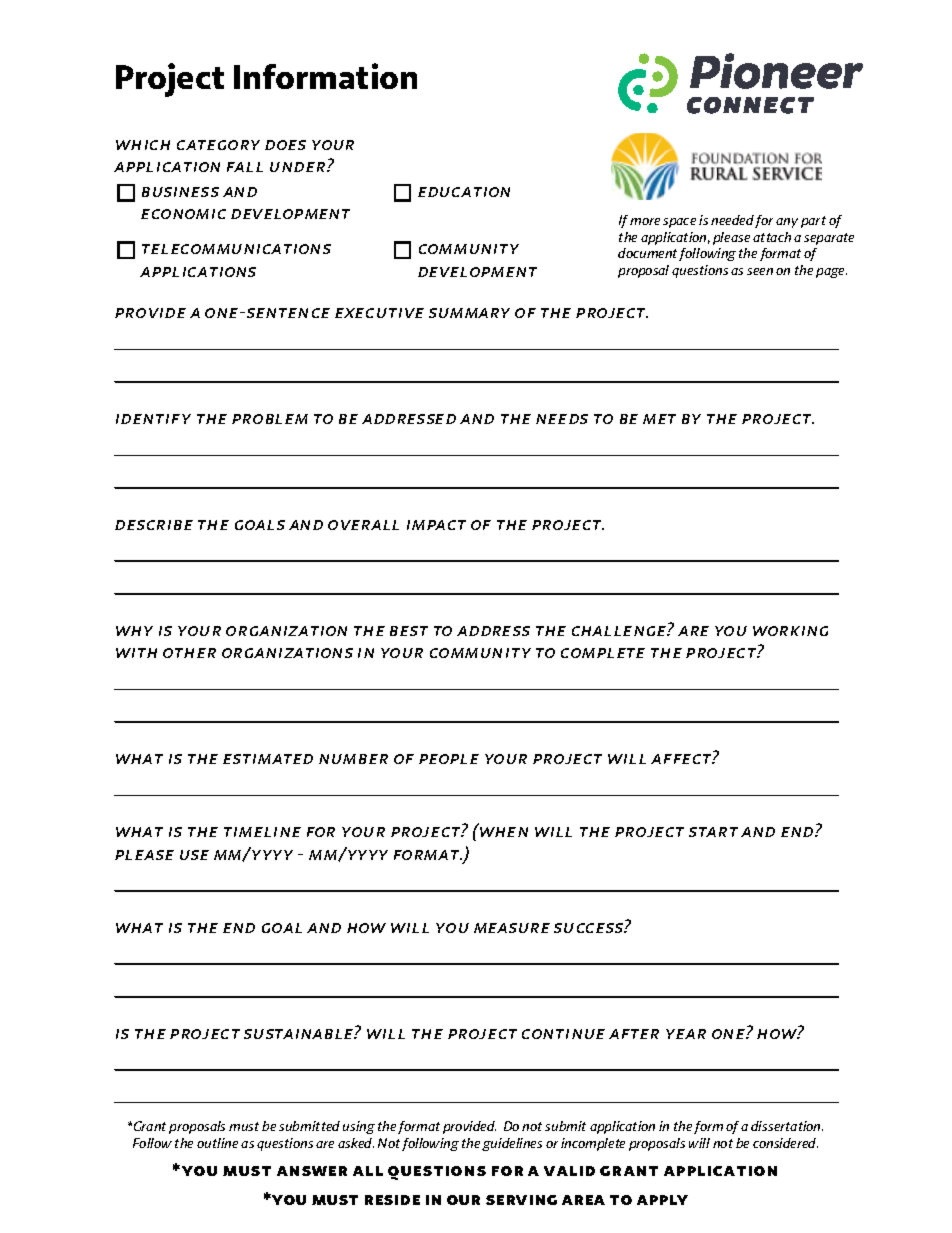 This page has width=952, height=1233. I want to click on outline, so click(217, 1143).
